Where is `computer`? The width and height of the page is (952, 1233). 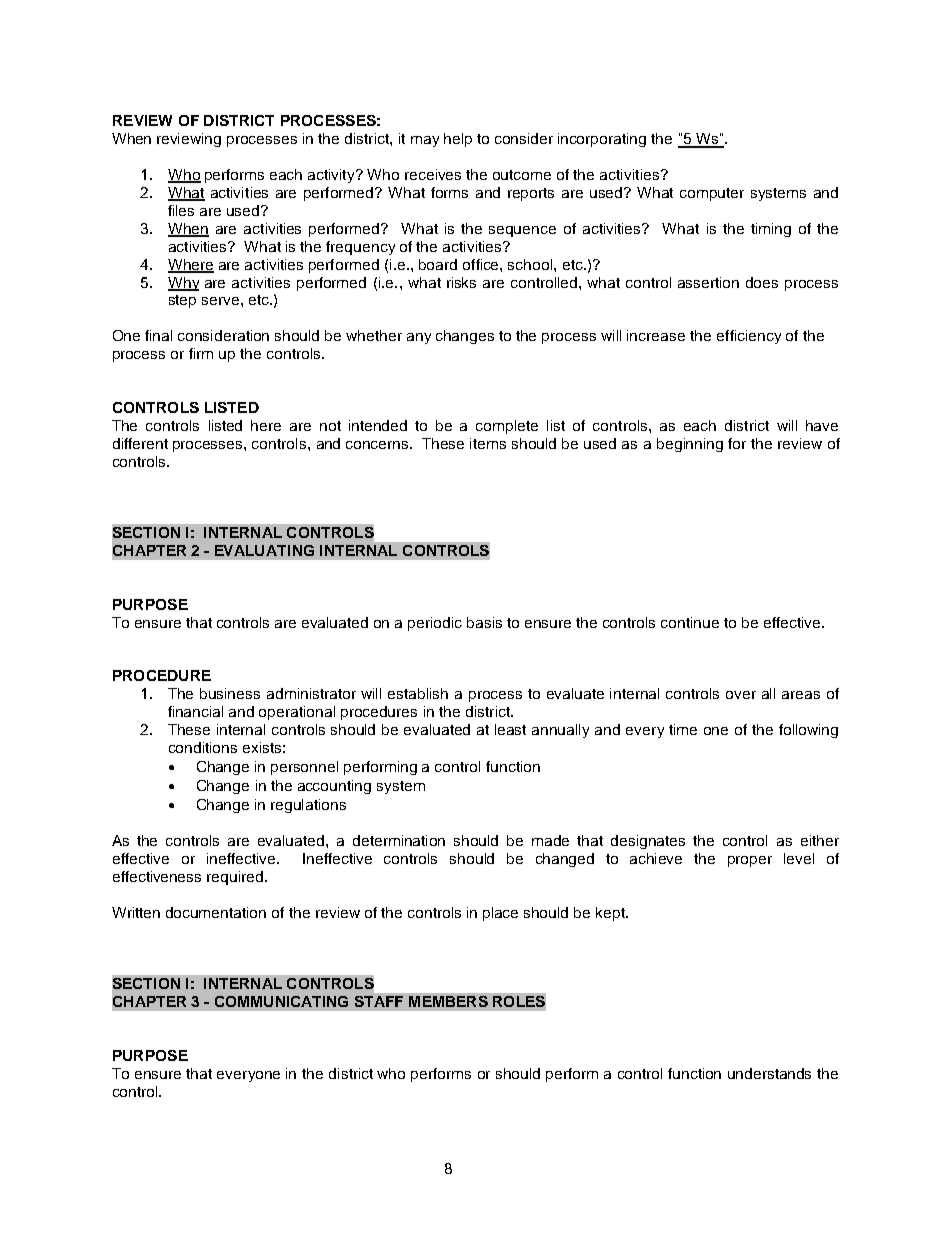
computer is located at coordinates (712, 194).
